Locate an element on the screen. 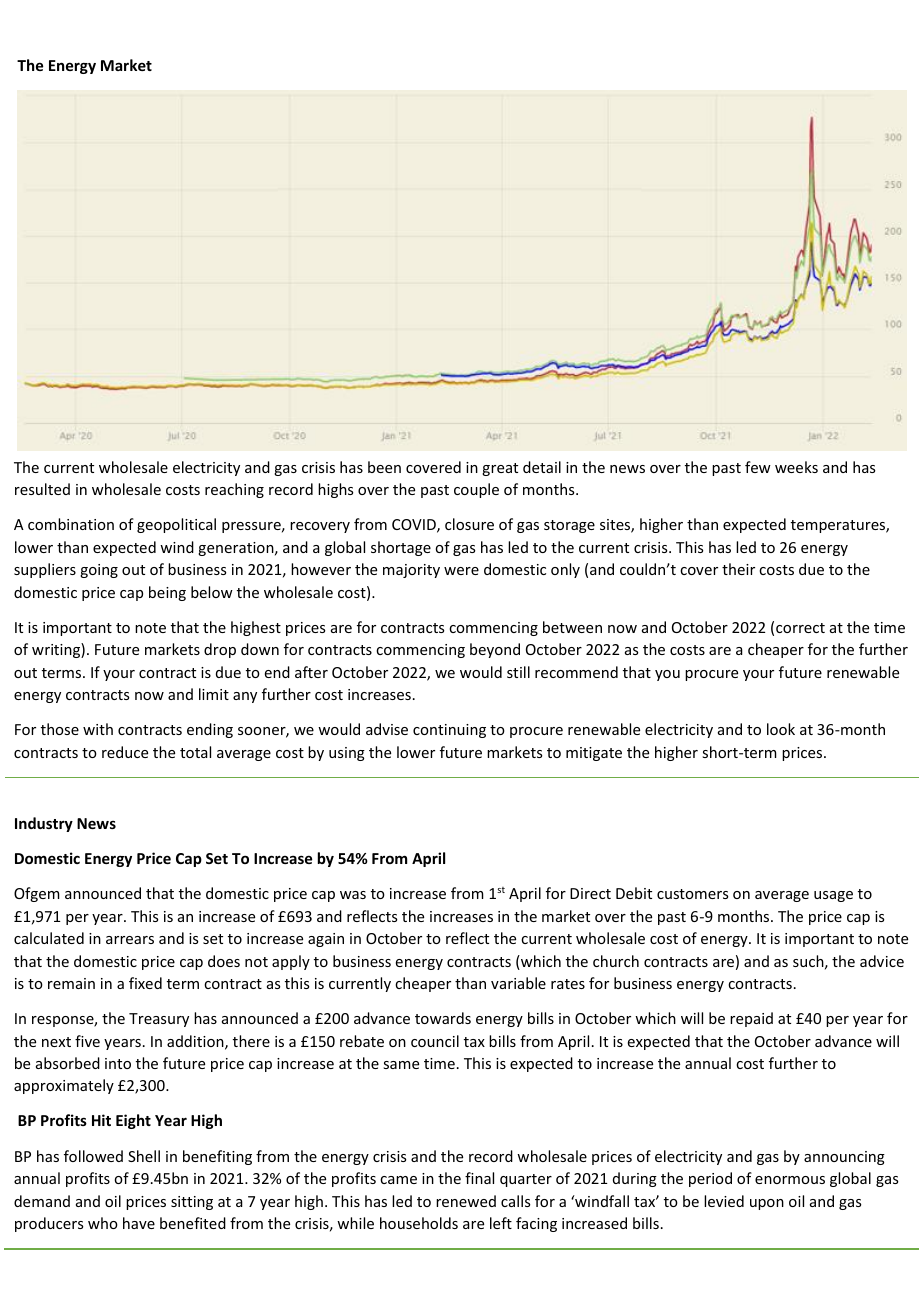 This screenshot has height=1308, width=924. arrears is located at coordinates (130, 940).
